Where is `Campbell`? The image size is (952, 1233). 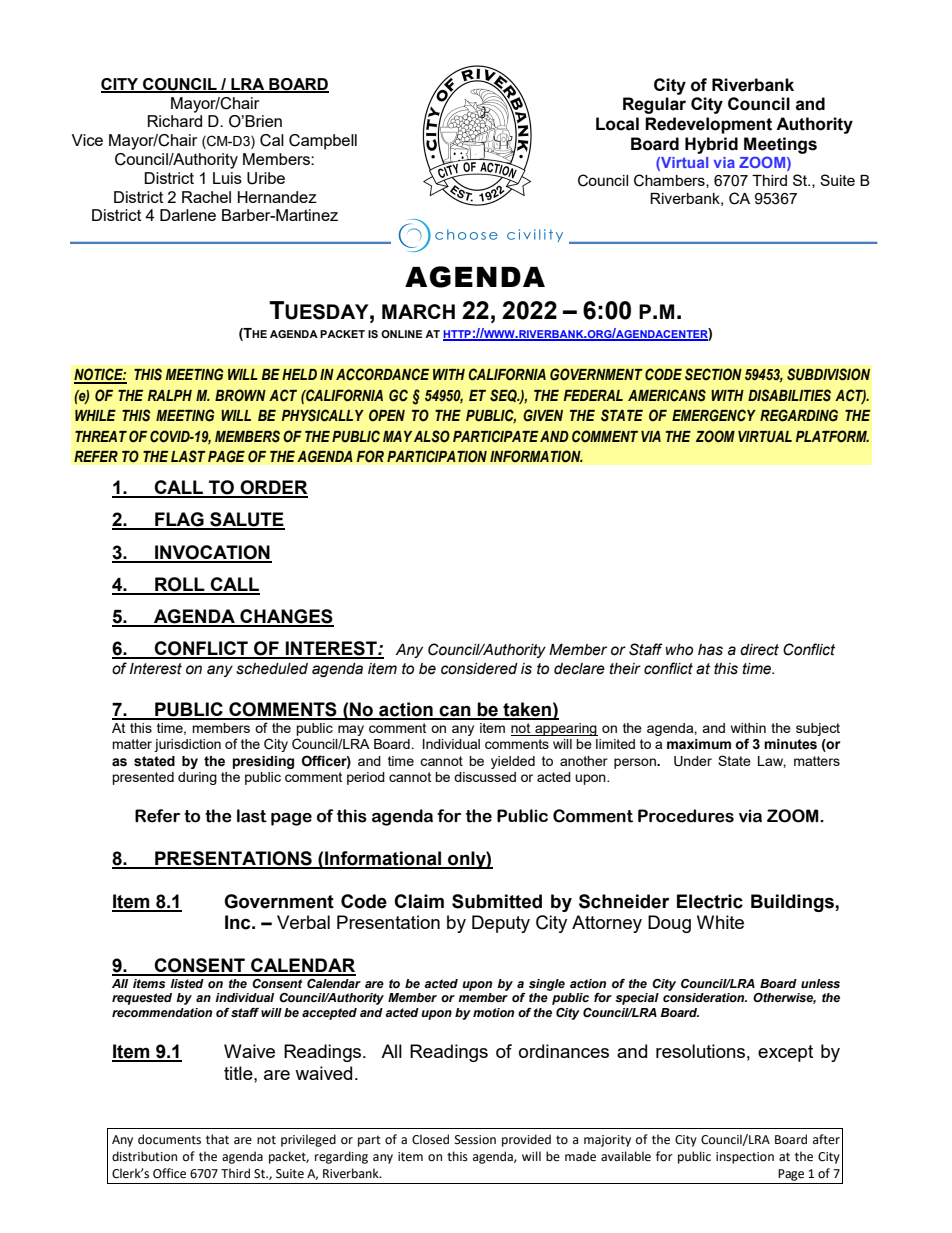
Campbell is located at coordinates (323, 142).
